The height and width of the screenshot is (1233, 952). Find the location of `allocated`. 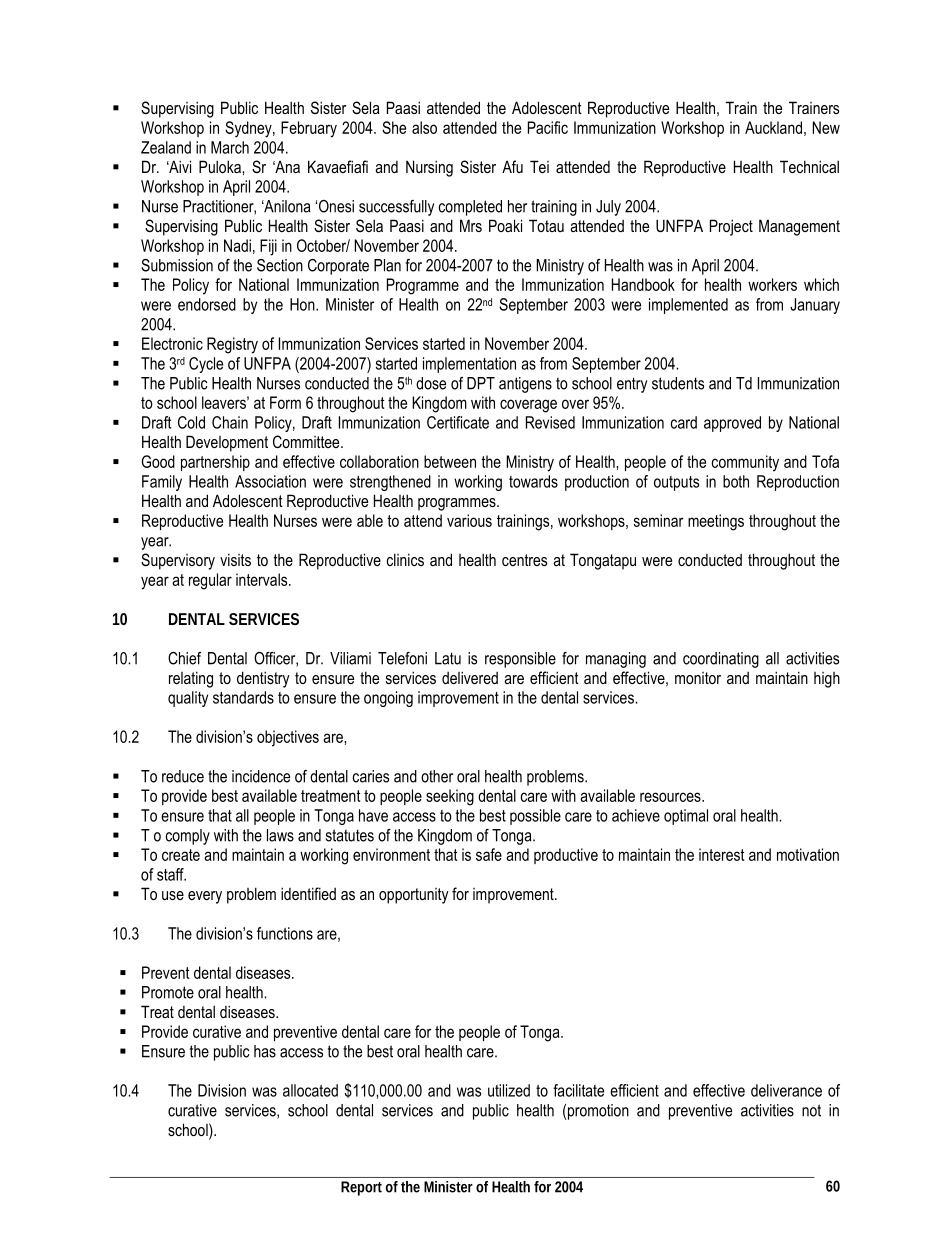

allocated is located at coordinates (310, 1090).
